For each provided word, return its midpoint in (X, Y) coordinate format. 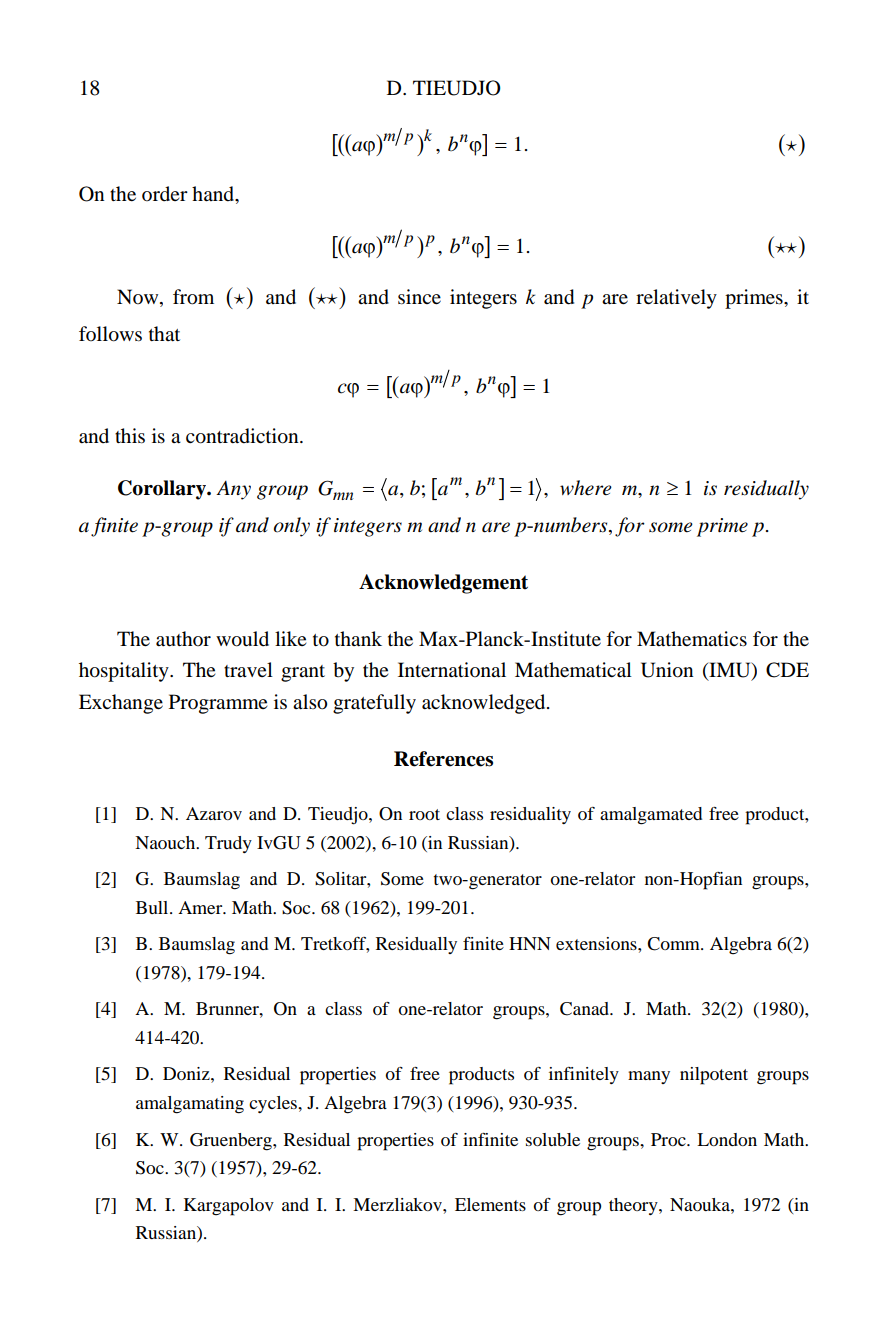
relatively (676, 299)
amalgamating (190, 1105)
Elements (490, 1204)
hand (214, 195)
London (727, 1139)
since (419, 297)
